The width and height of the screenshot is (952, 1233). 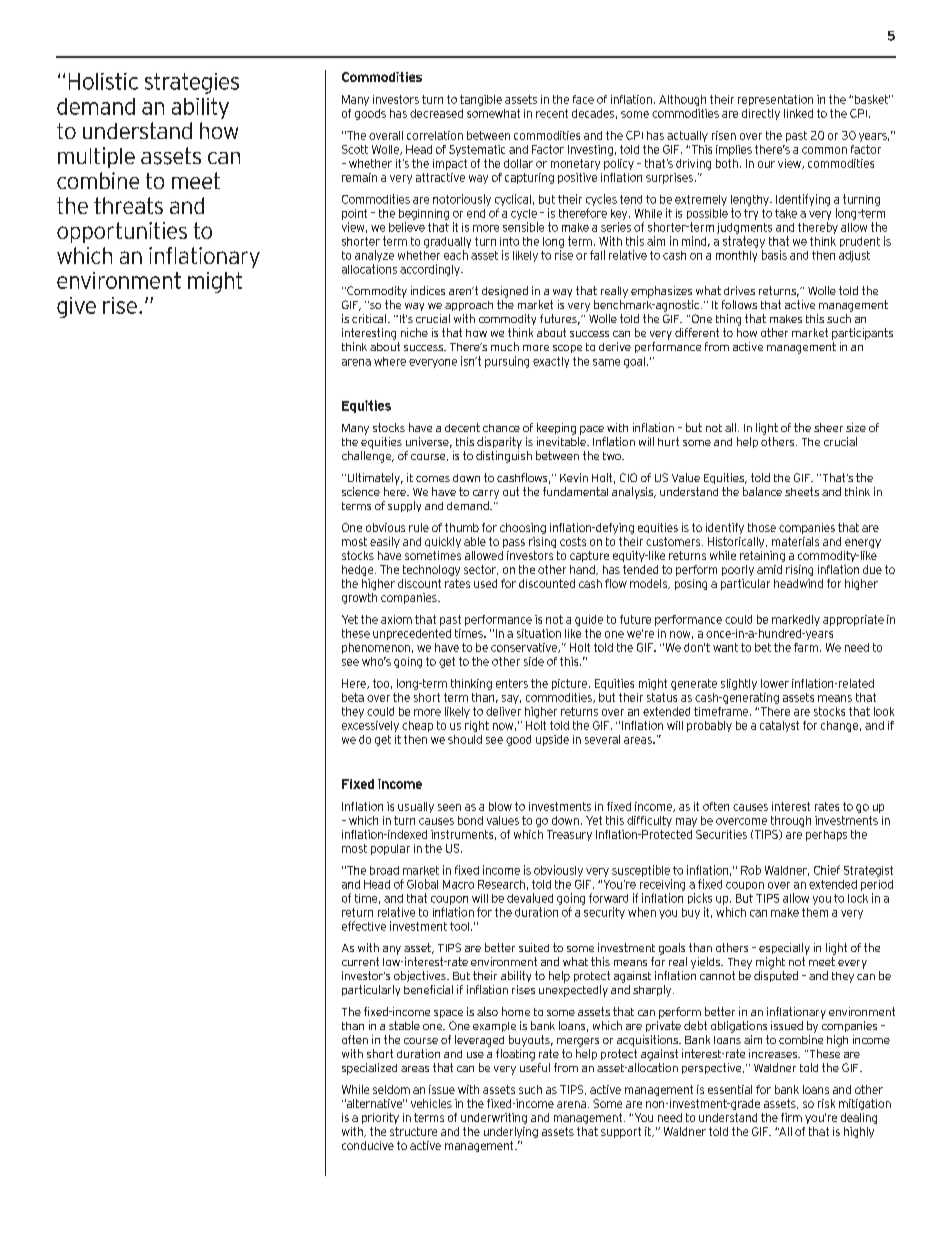 I want to click on underwriting, so click(x=494, y=1118).
